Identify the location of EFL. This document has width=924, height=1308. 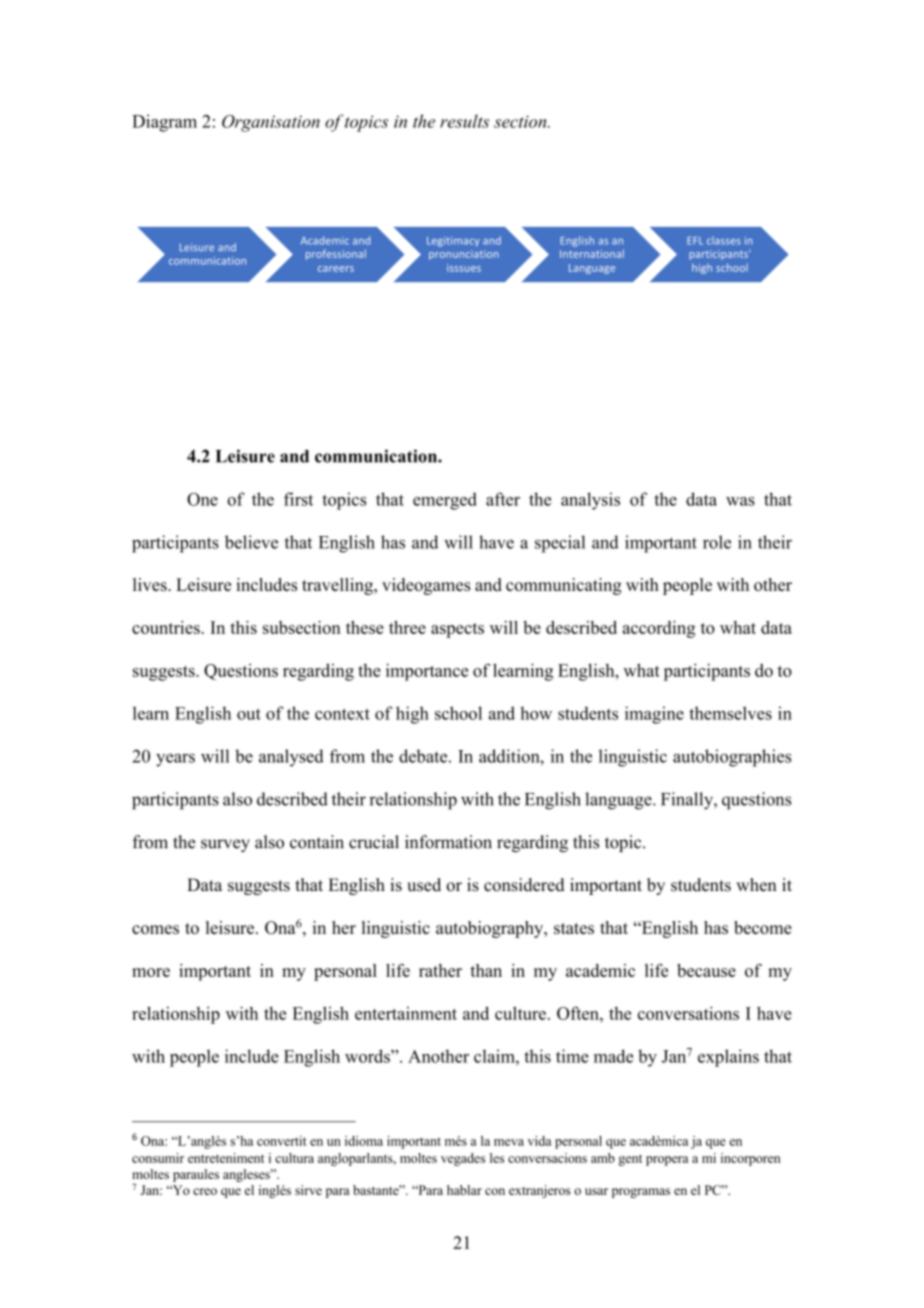
(695, 241).
